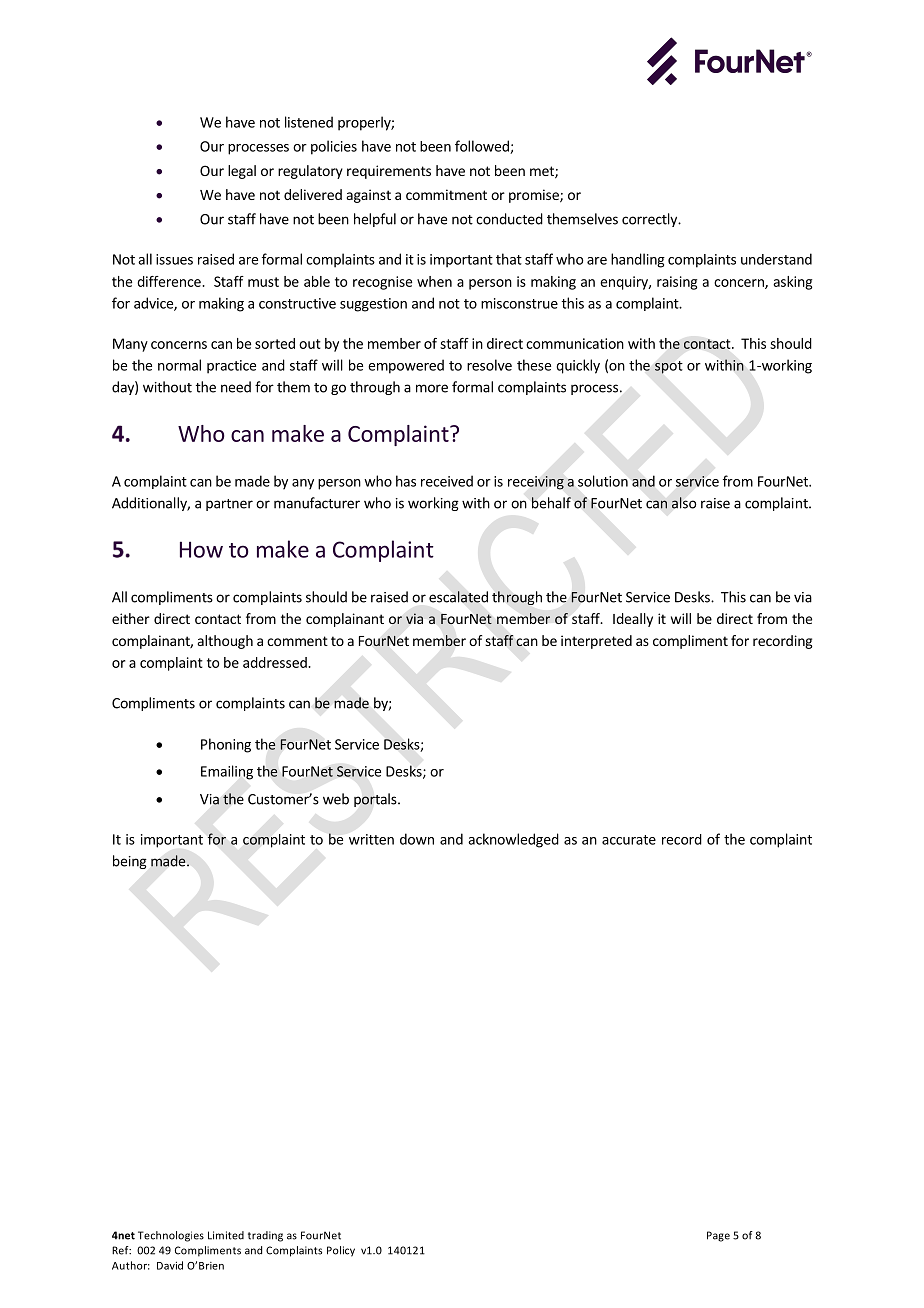  I want to click on followed, so click(483, 147).
